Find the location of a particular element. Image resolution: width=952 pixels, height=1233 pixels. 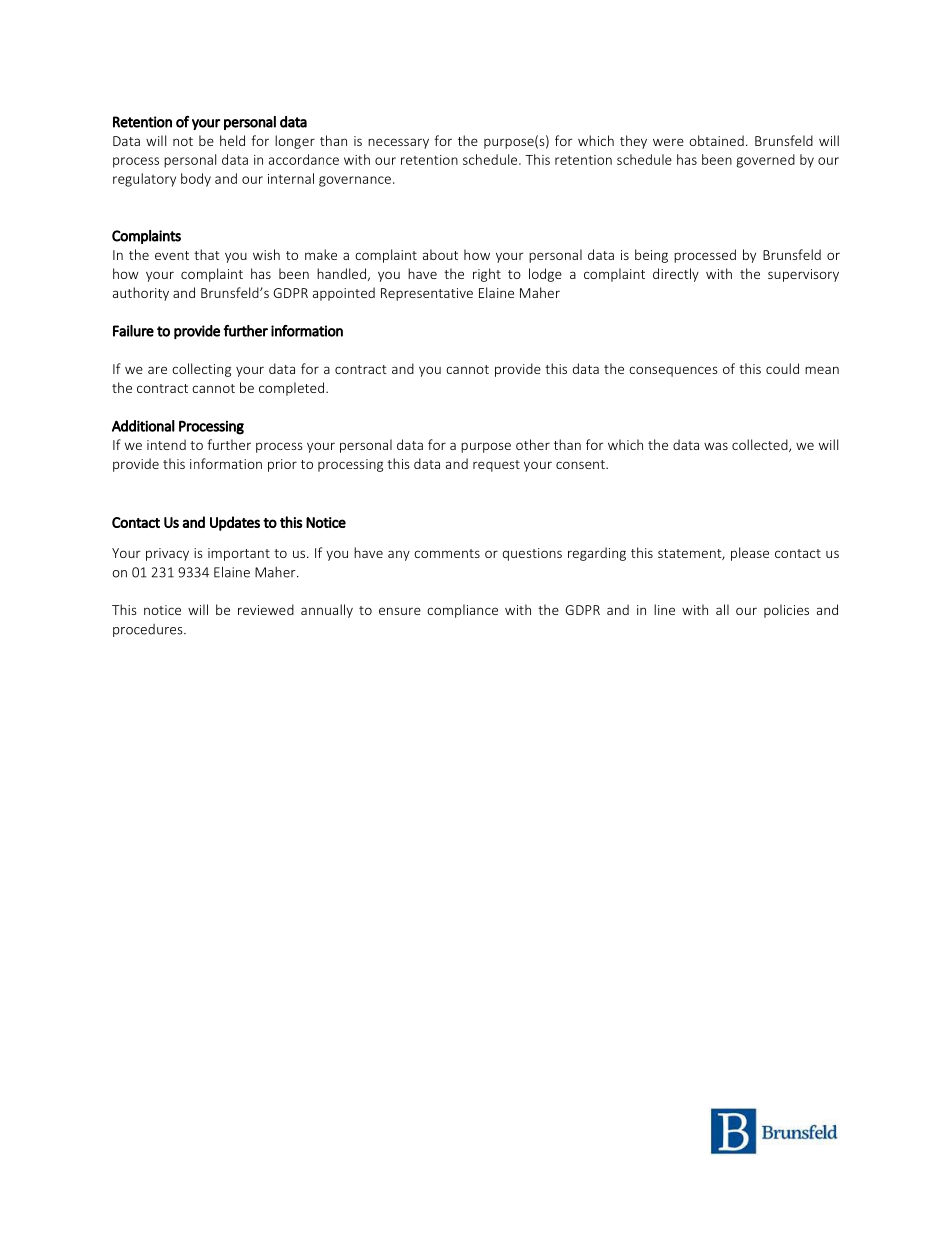

held is located at coordinates (232, 140).
